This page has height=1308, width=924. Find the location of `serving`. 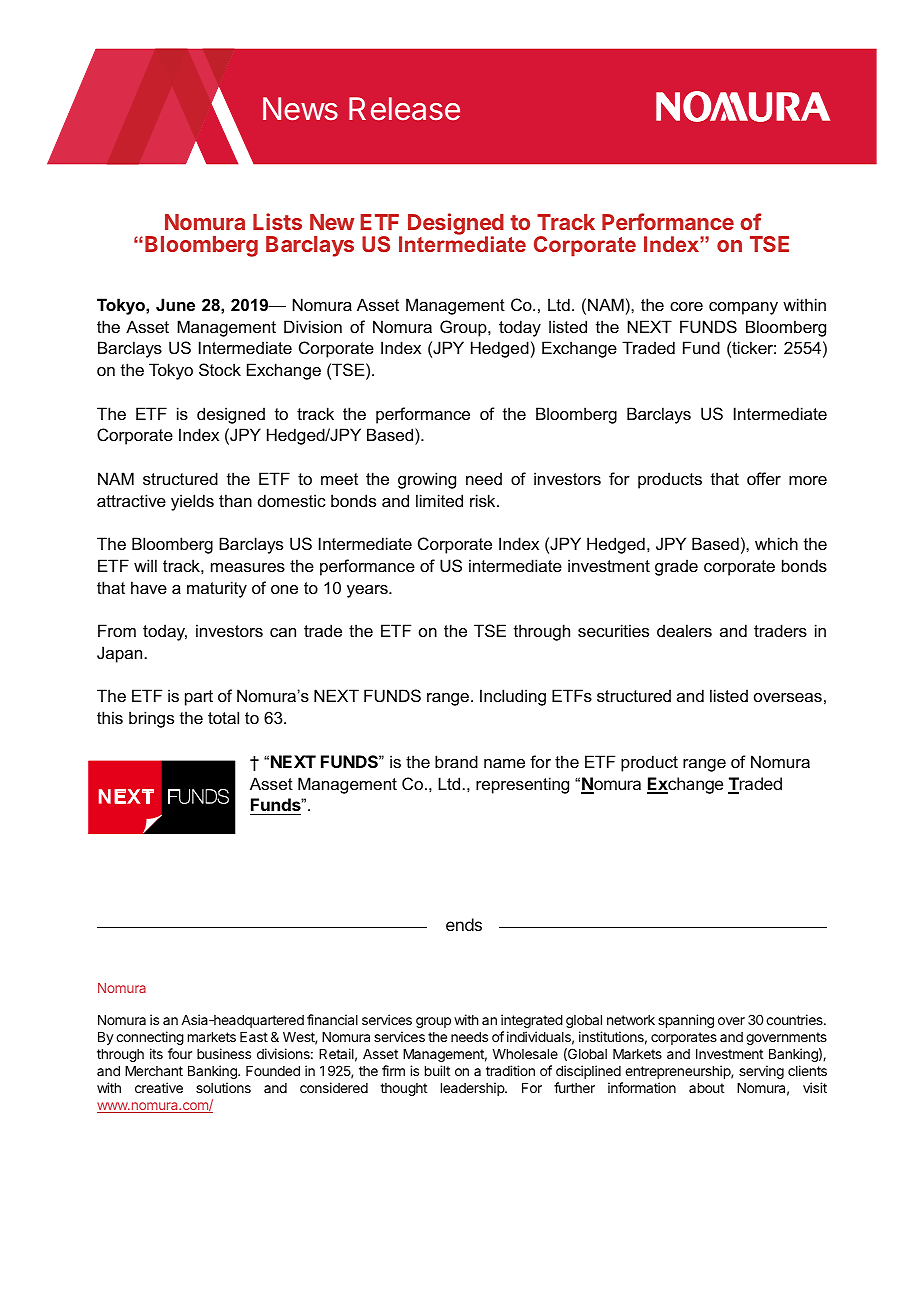

serving is located at coordinates (761, 1072).
